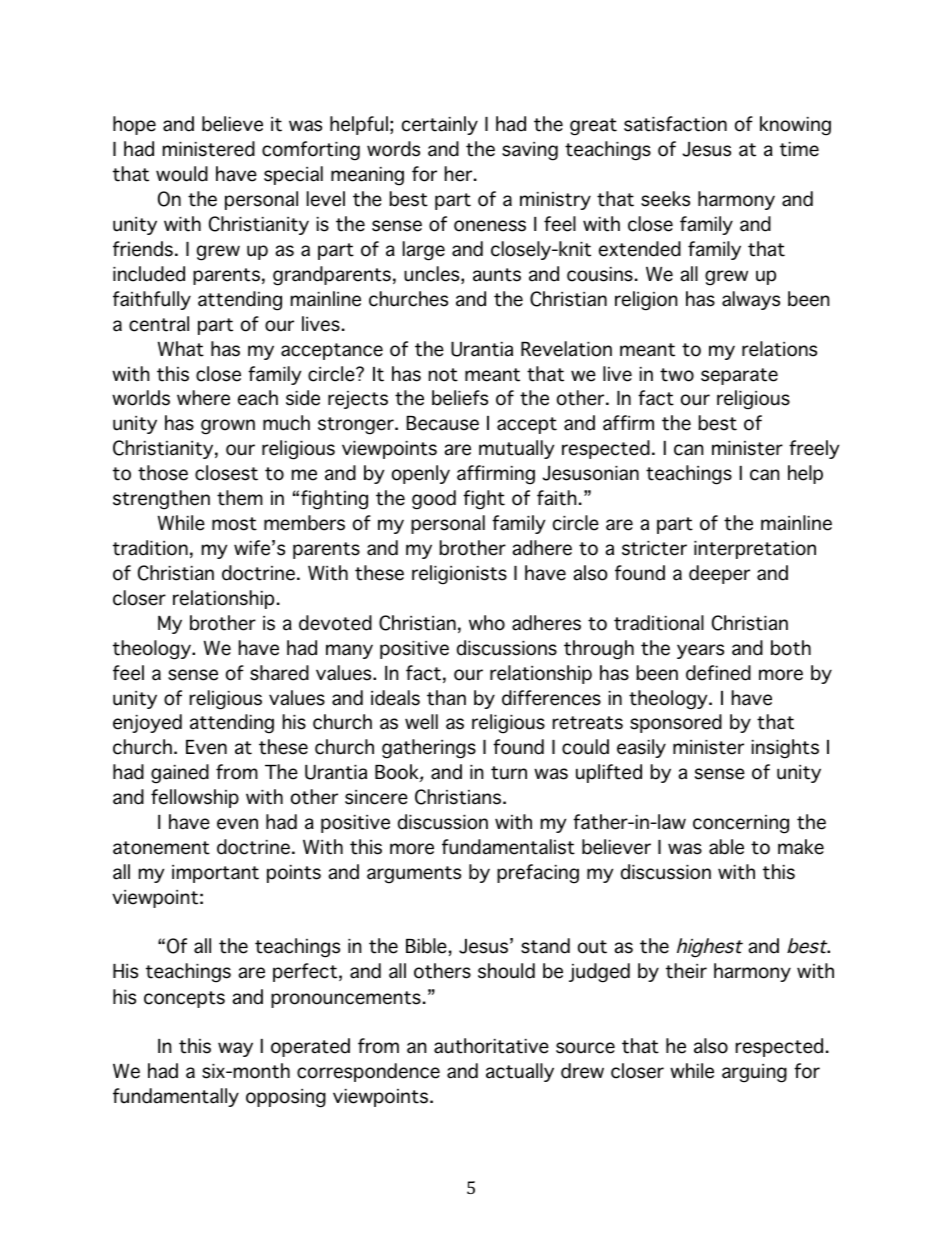 The height and width of the image is (1233, 952). What do you see at coordinates (279, 673) in the image?
I see `shared` at bounding box center [279, 673].
